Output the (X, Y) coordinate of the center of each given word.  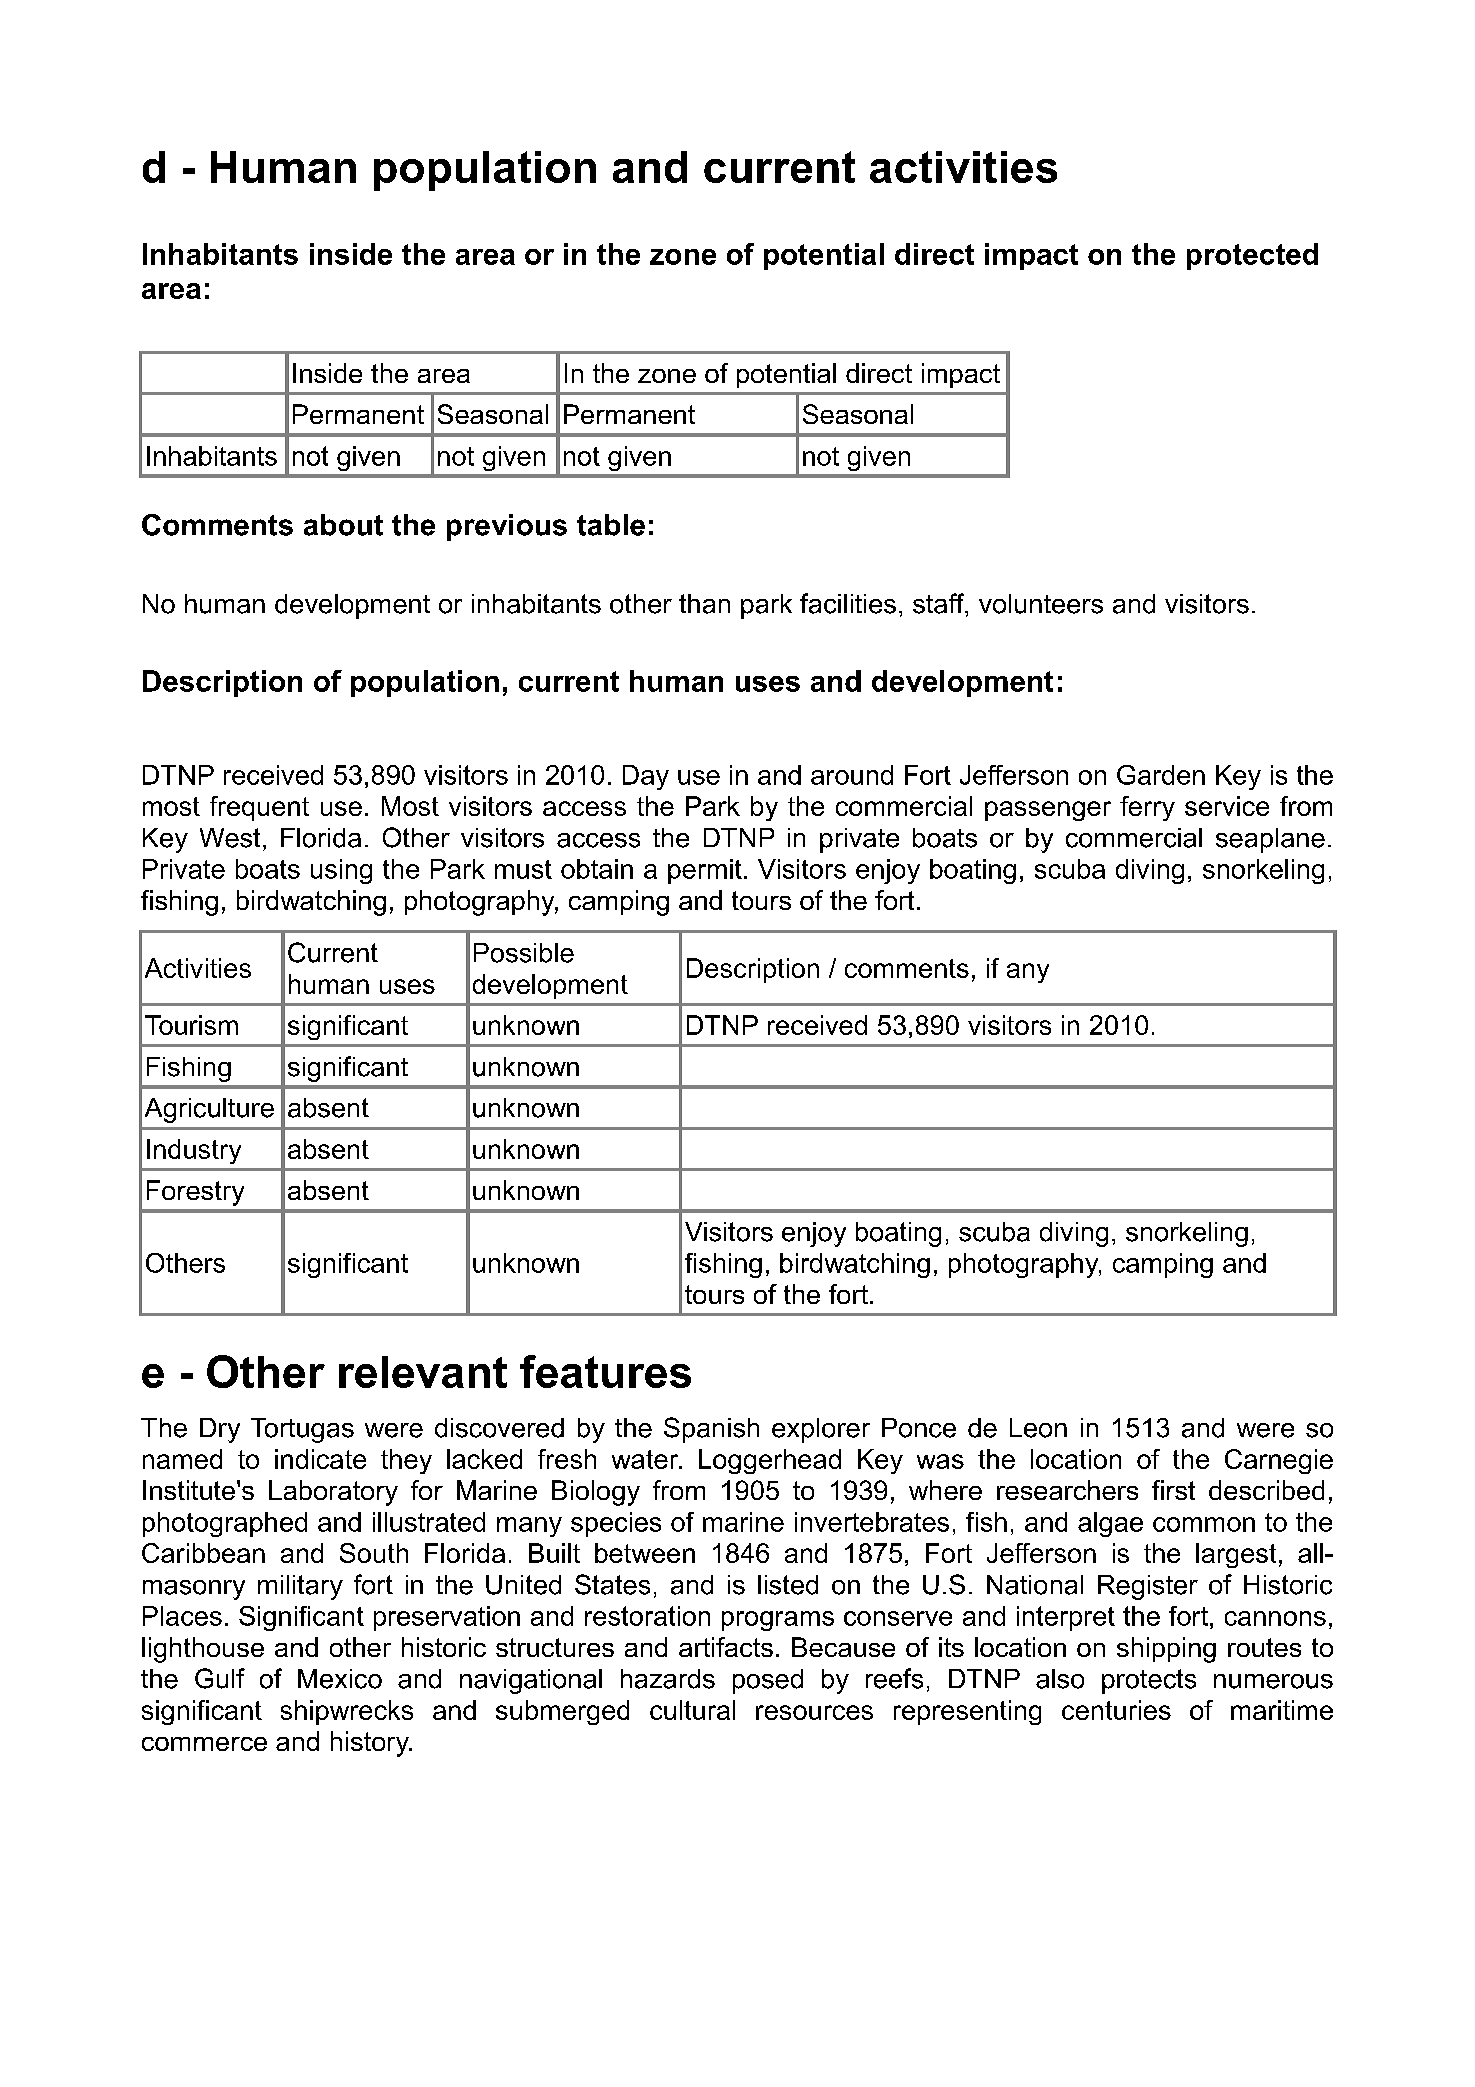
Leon (1038, 1428)
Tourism (191, 1025)
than (704, 604)
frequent (259, 808)
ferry (1147, 808)
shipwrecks (347, 1712)
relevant (423, 1372)
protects (1149, 1681)
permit (705, 871)
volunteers (1041, 604)
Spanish (711, 1430)
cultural (692, 1710)
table (611, 525)
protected (1252, 256)
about (343, 525)
